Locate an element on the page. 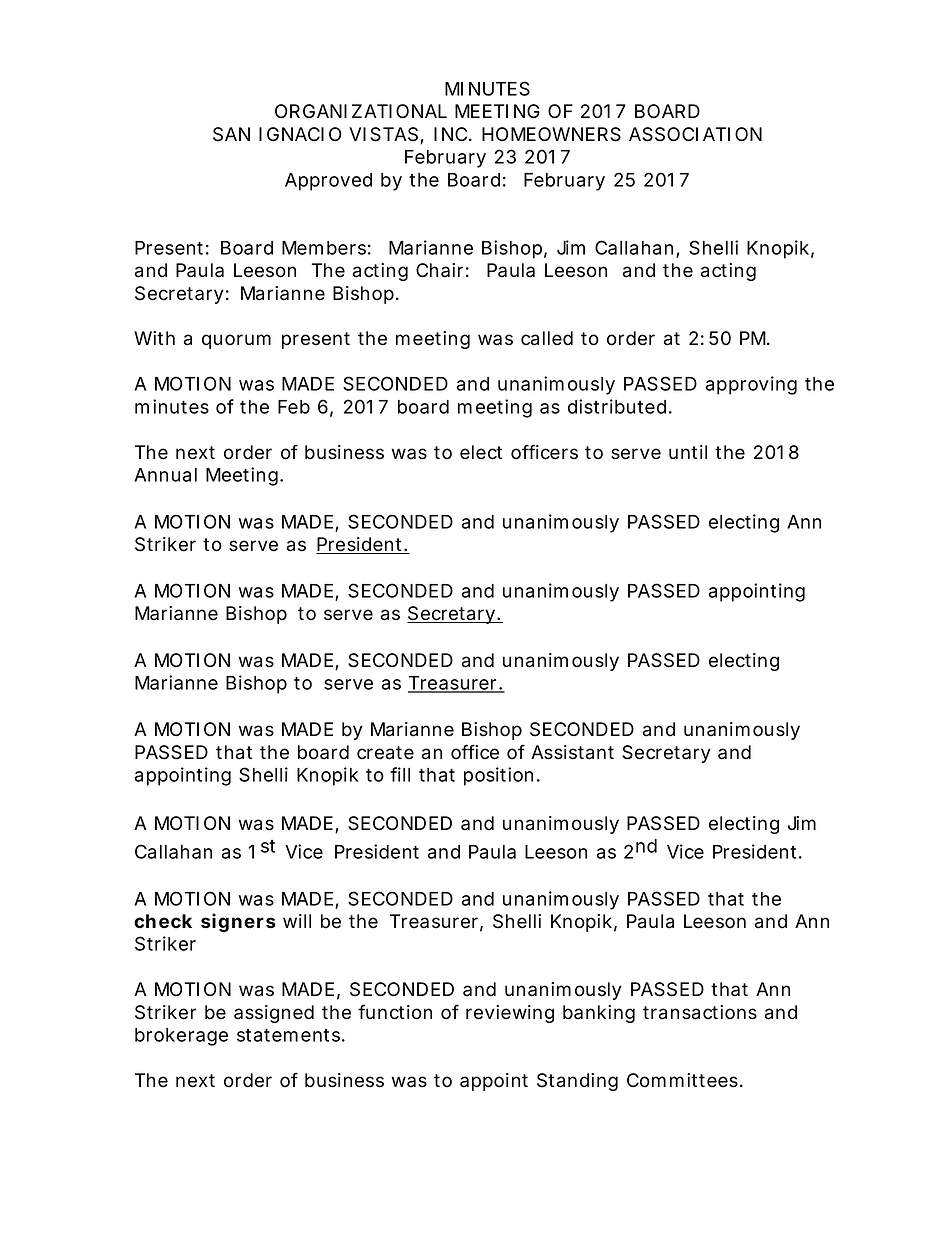 The image size is (952, 1233). position is located at coordinates (502, 776).
